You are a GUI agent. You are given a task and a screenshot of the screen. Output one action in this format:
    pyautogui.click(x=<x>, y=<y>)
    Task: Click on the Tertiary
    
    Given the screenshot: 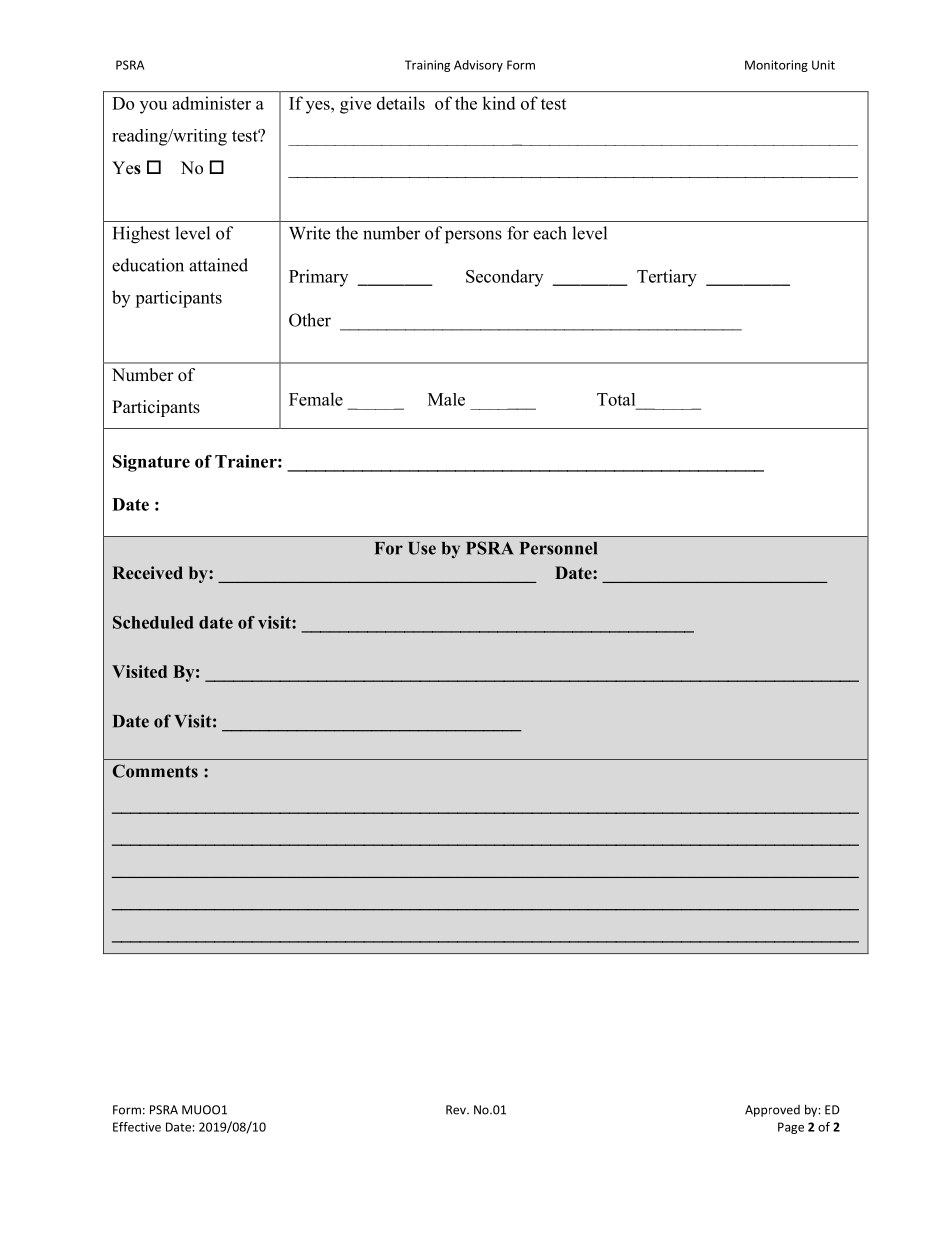 What is the action you would take?
    pyautogui.click(x=667, y=278)
